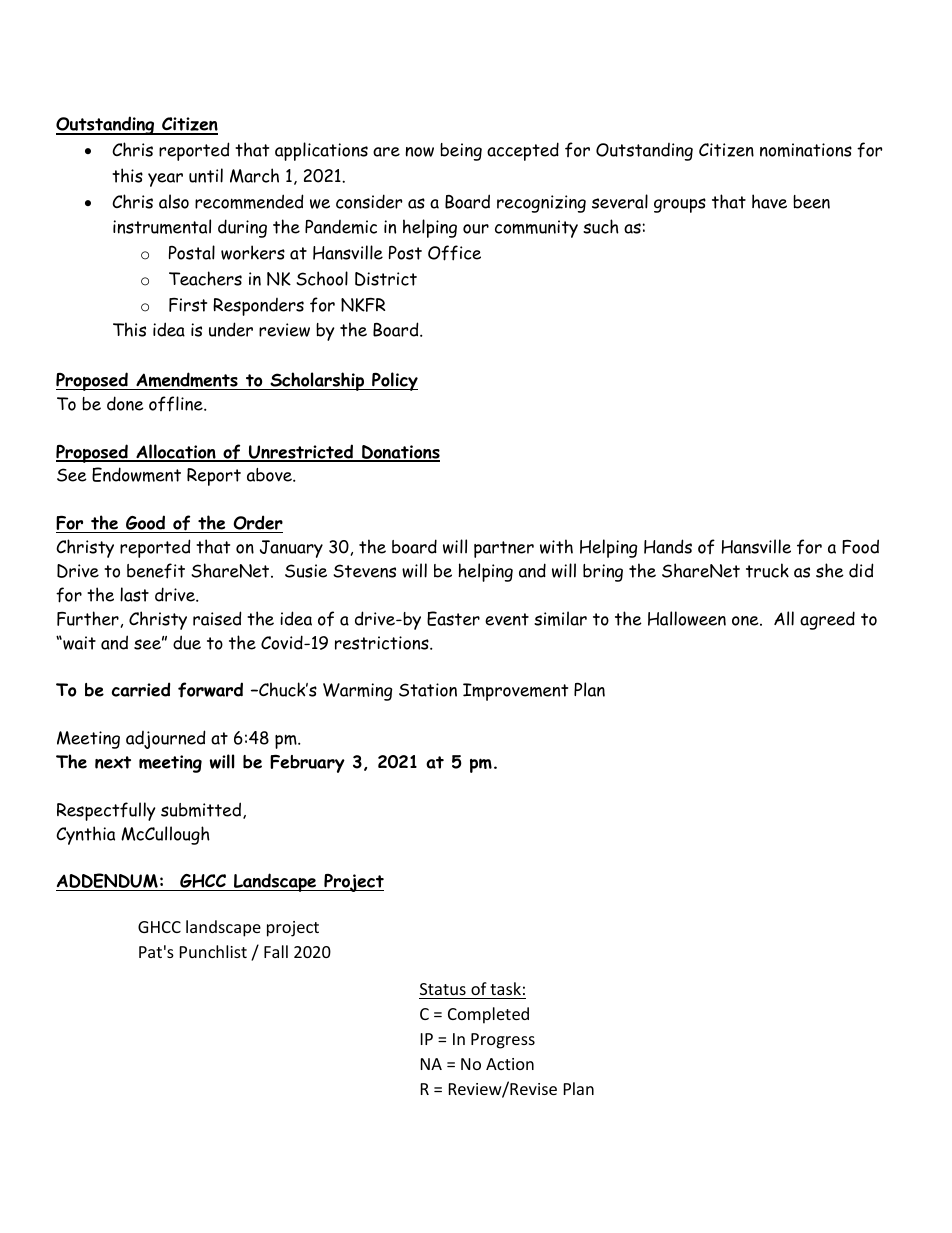 The image size is (952, 1233). Describe the element at coordinates (276, 951) in the screenshot. I see `Fall` at that location.
